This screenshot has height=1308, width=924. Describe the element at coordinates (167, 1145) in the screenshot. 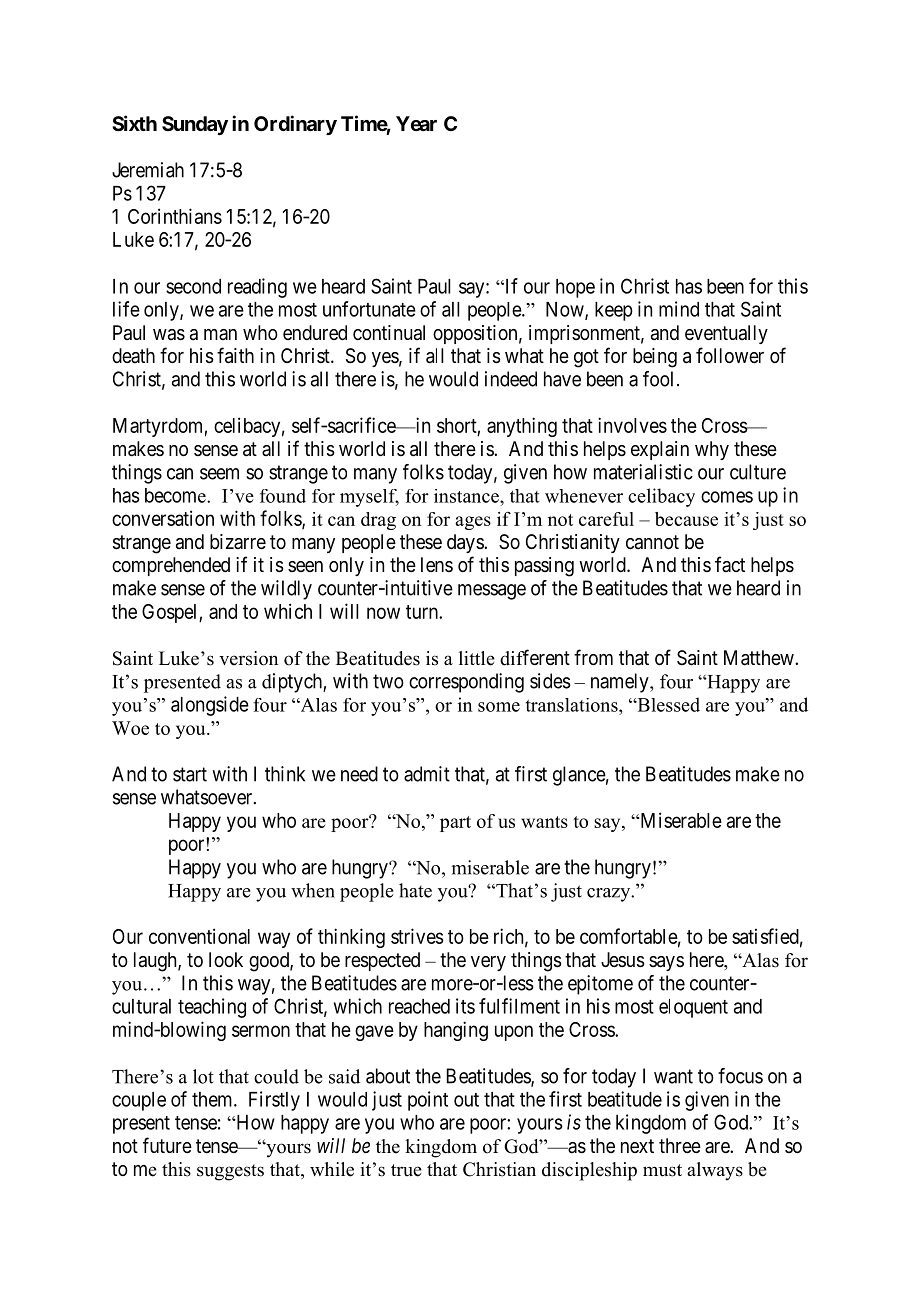

I see `future` at that location.
